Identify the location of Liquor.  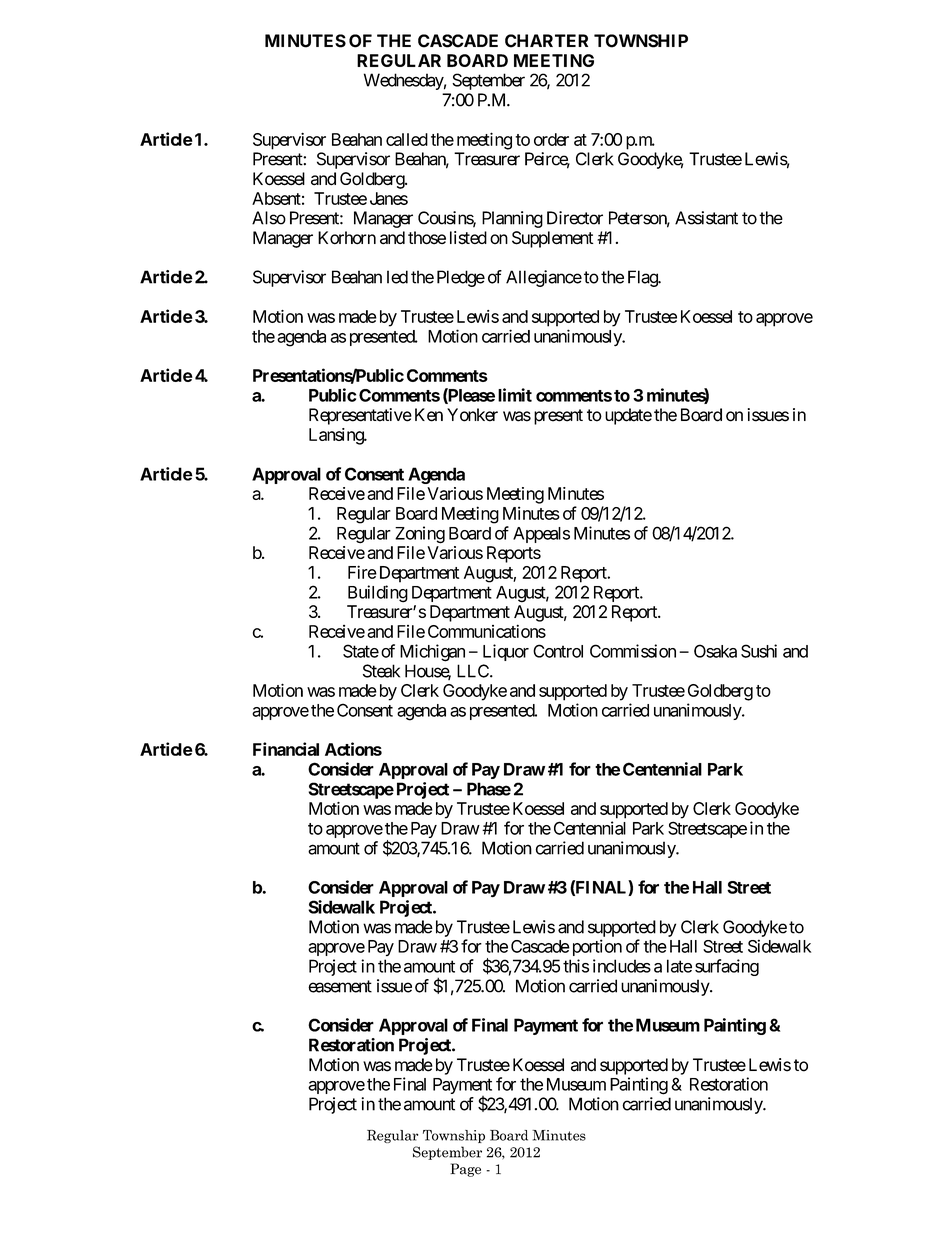
(506, 652).
